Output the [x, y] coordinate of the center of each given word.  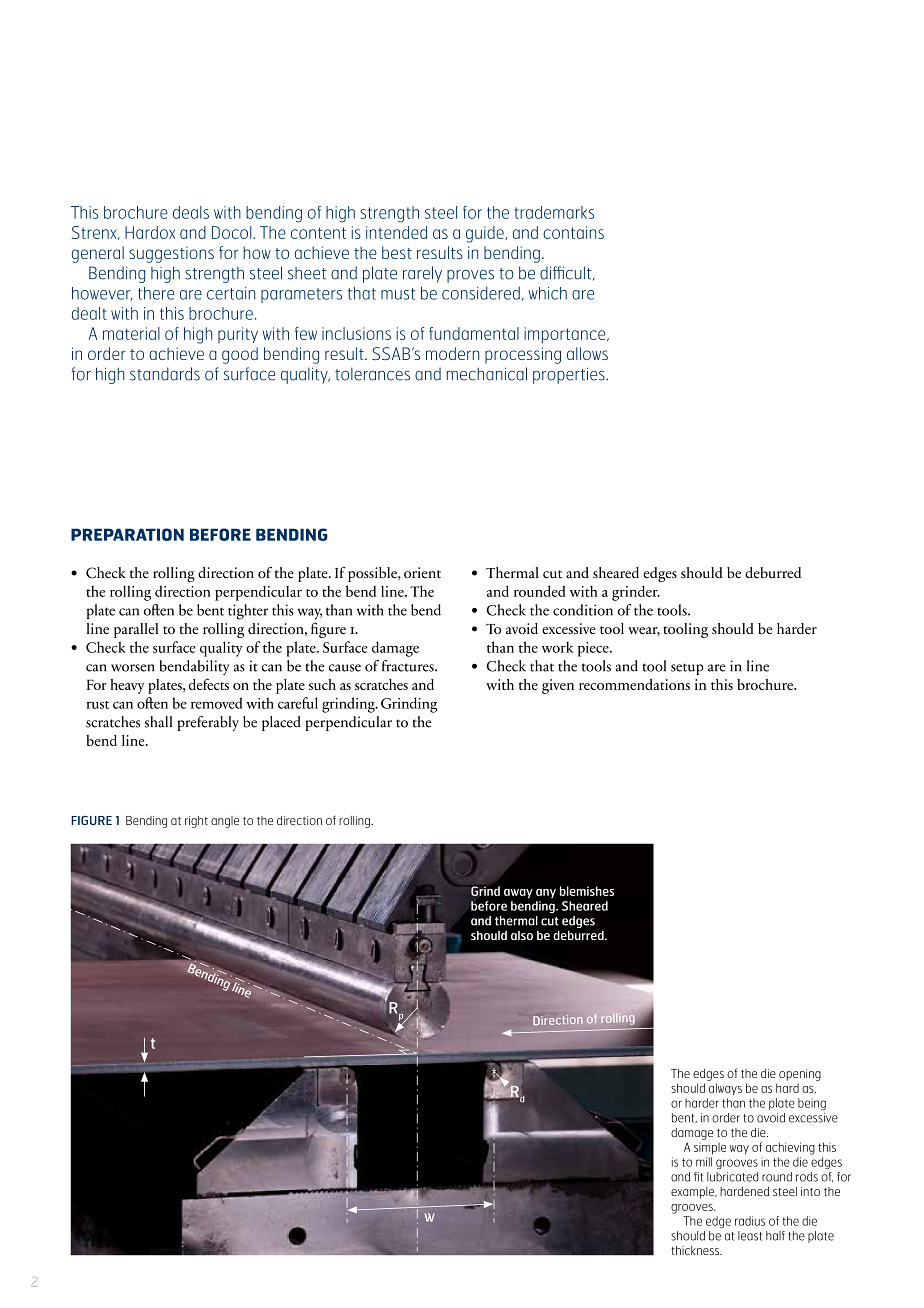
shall [158, 722]
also [522, 935]
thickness [696, 1250]
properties [570, 375]
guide [486, 234]
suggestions [171, 254]
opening [800, 1075]
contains [573, 232]
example [693, 1193]
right [196, 822]
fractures [409, 666]
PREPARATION [127, 534]
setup [687, 669]
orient [422, 573]
